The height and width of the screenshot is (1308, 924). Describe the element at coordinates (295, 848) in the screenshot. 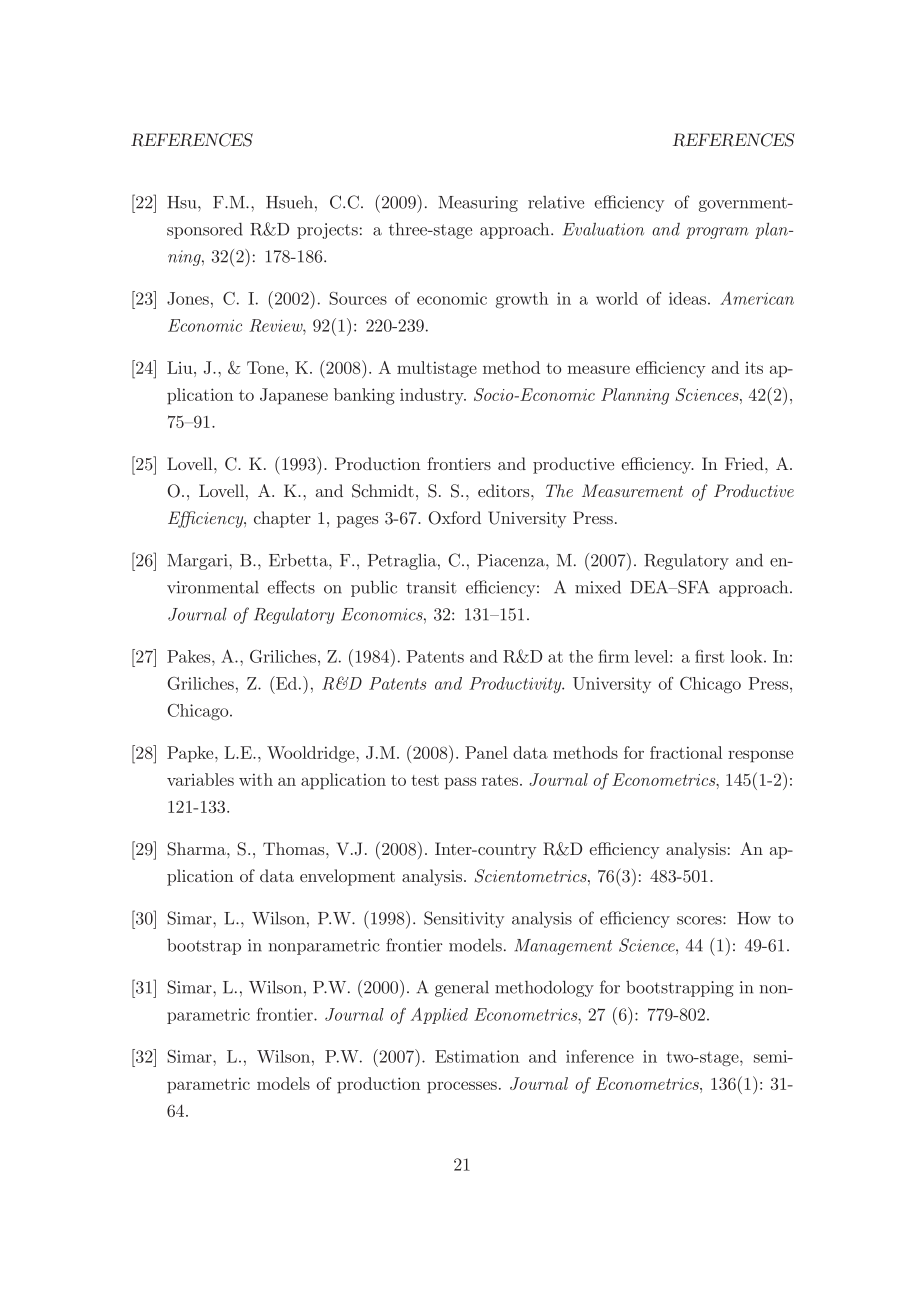

I see `Thomas` at that location.
